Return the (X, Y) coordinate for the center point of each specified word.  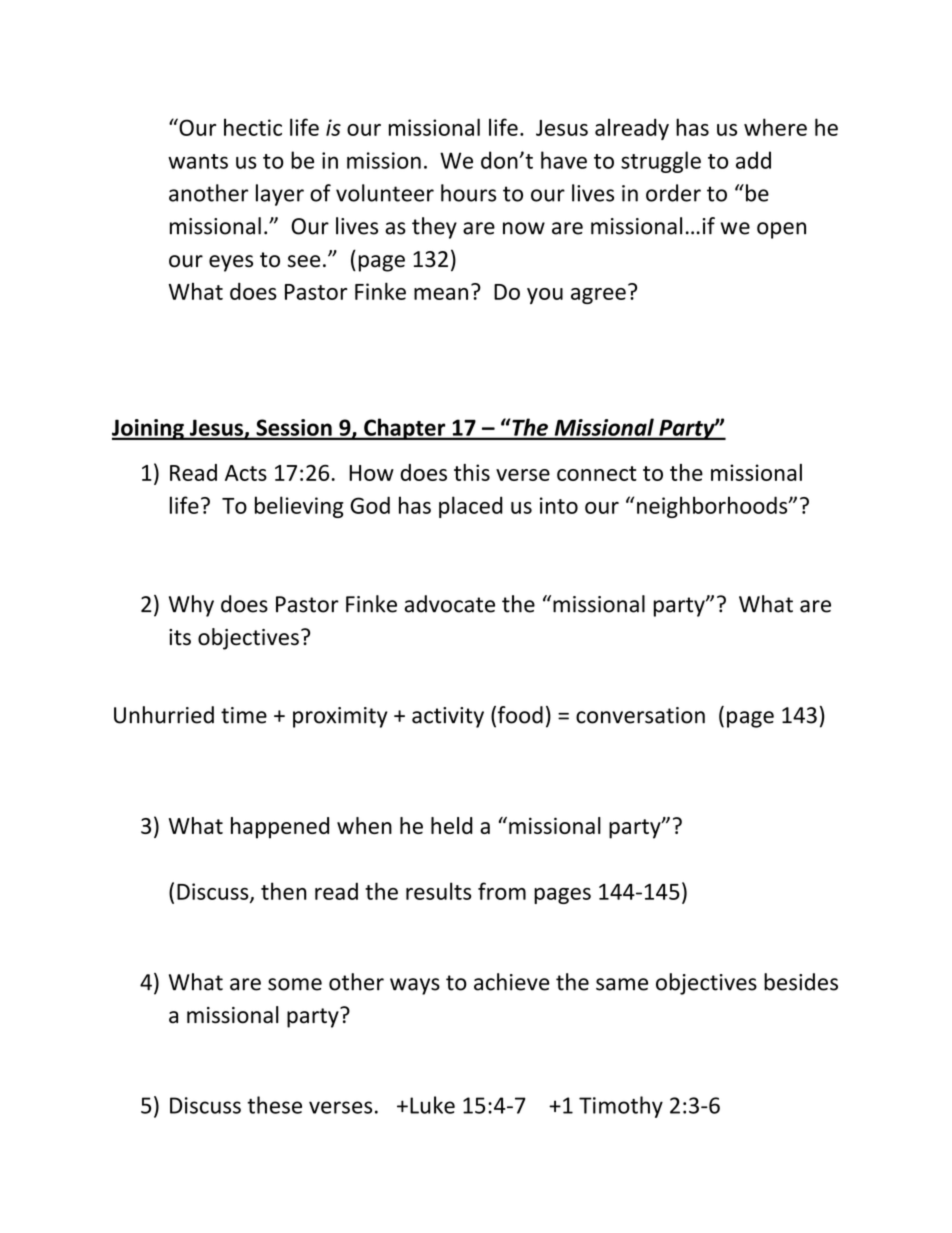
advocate (450, 604)
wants (198, 161)
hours (468, 193)
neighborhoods (713, 507)
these (274, 1105)
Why (191, 606)
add (753, 160)
